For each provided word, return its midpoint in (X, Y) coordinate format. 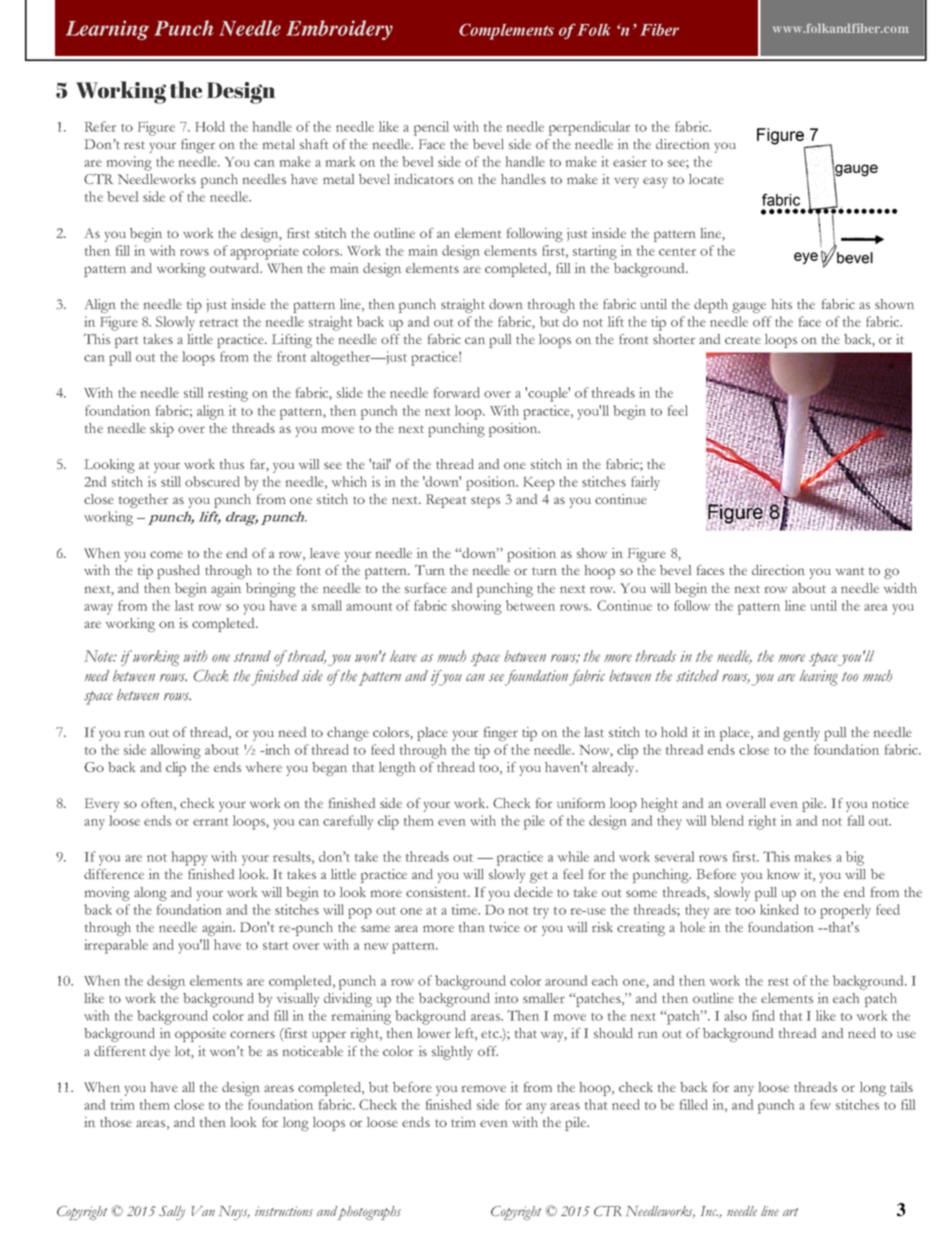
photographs (369, 1213)
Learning (107, 30)
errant (210, 822)
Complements (506, 31)
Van (203, 1211)
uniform (581, 803)
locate (706, 179)
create (743, 340)
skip (162, 430)
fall (856, 820)
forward (457, 392)
